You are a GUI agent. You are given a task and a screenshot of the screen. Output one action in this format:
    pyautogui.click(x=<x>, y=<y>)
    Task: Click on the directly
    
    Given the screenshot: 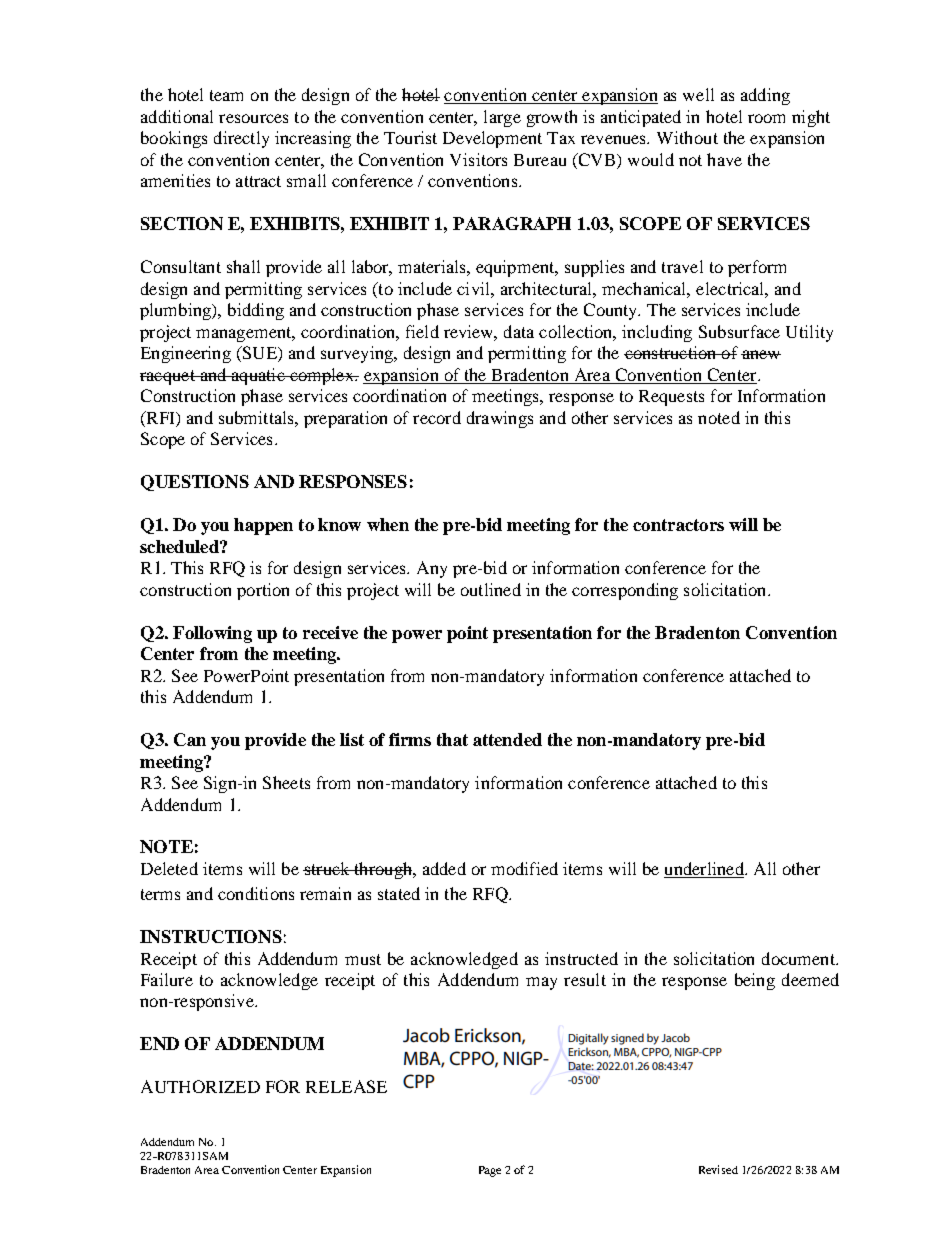 What is the action you would take?
    pyautogui.click(x=241, y=139)
